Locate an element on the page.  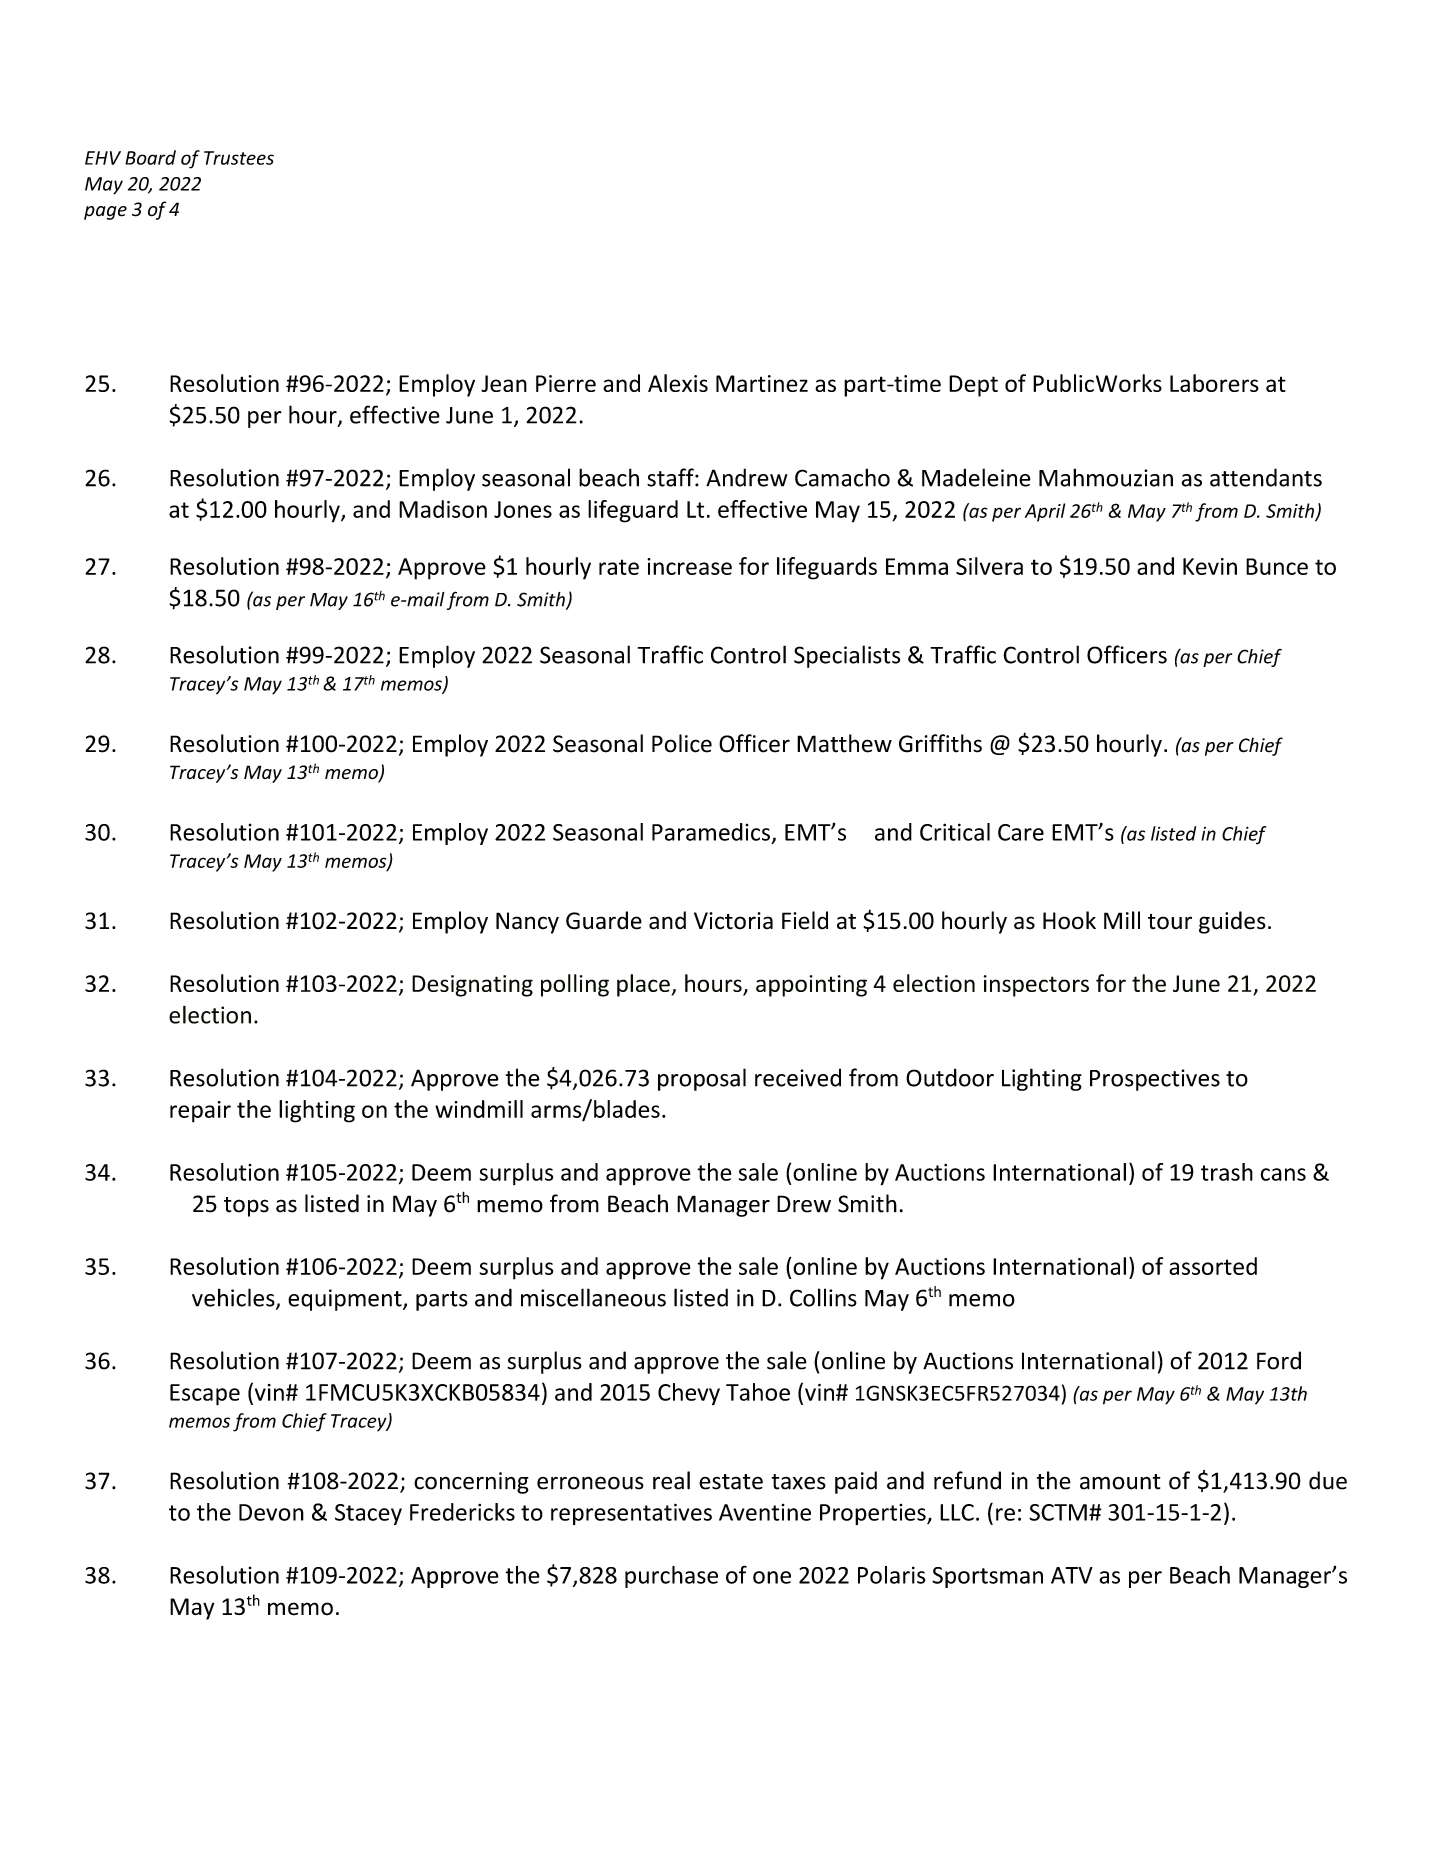
Trustees is located at coordinates (239, 158).
